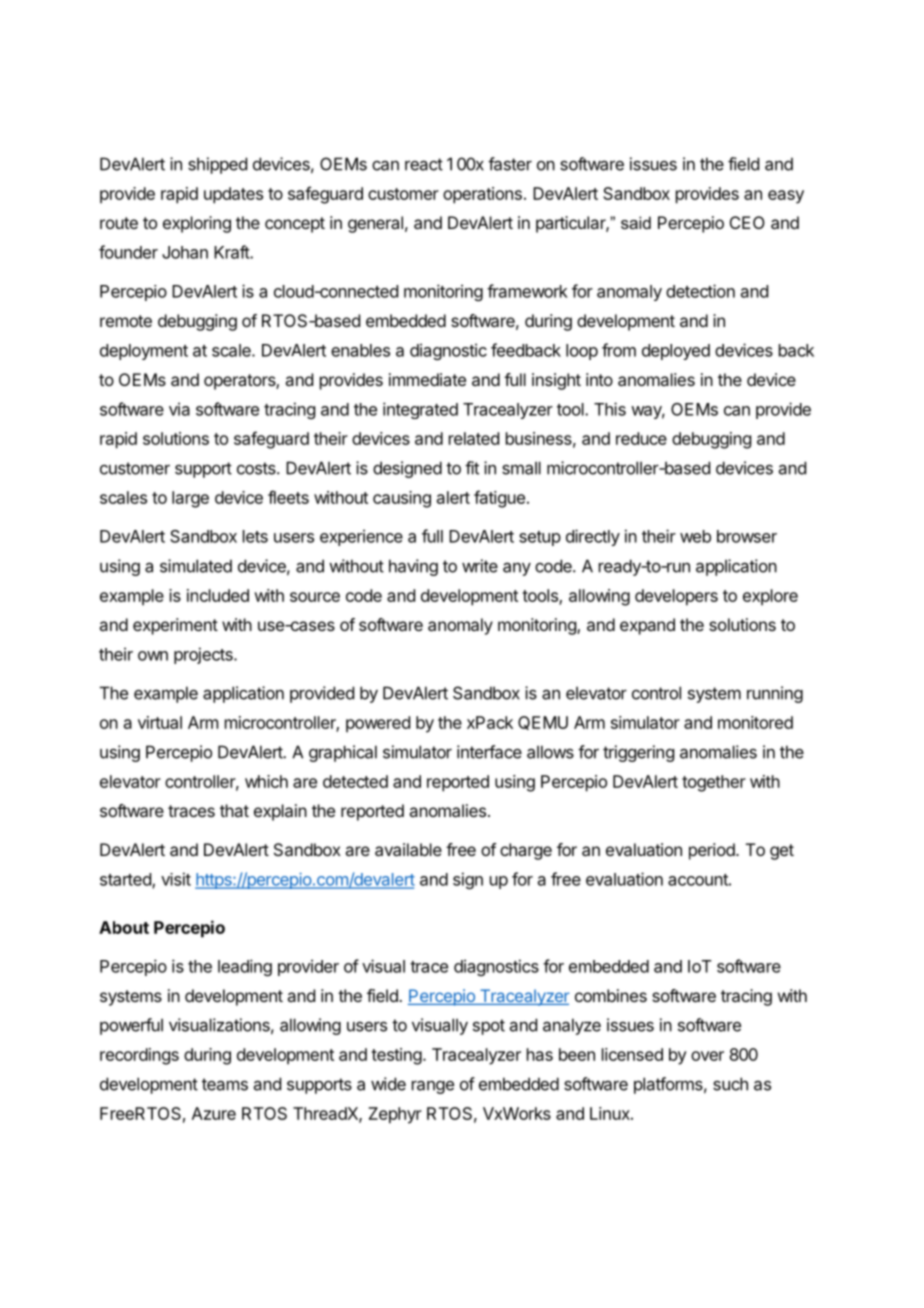 Image resolution: width=924 pixels, height=1308 pixels. Describe the element at coordinates (176, 879) in the screenshot. I see `visit` at that location.
